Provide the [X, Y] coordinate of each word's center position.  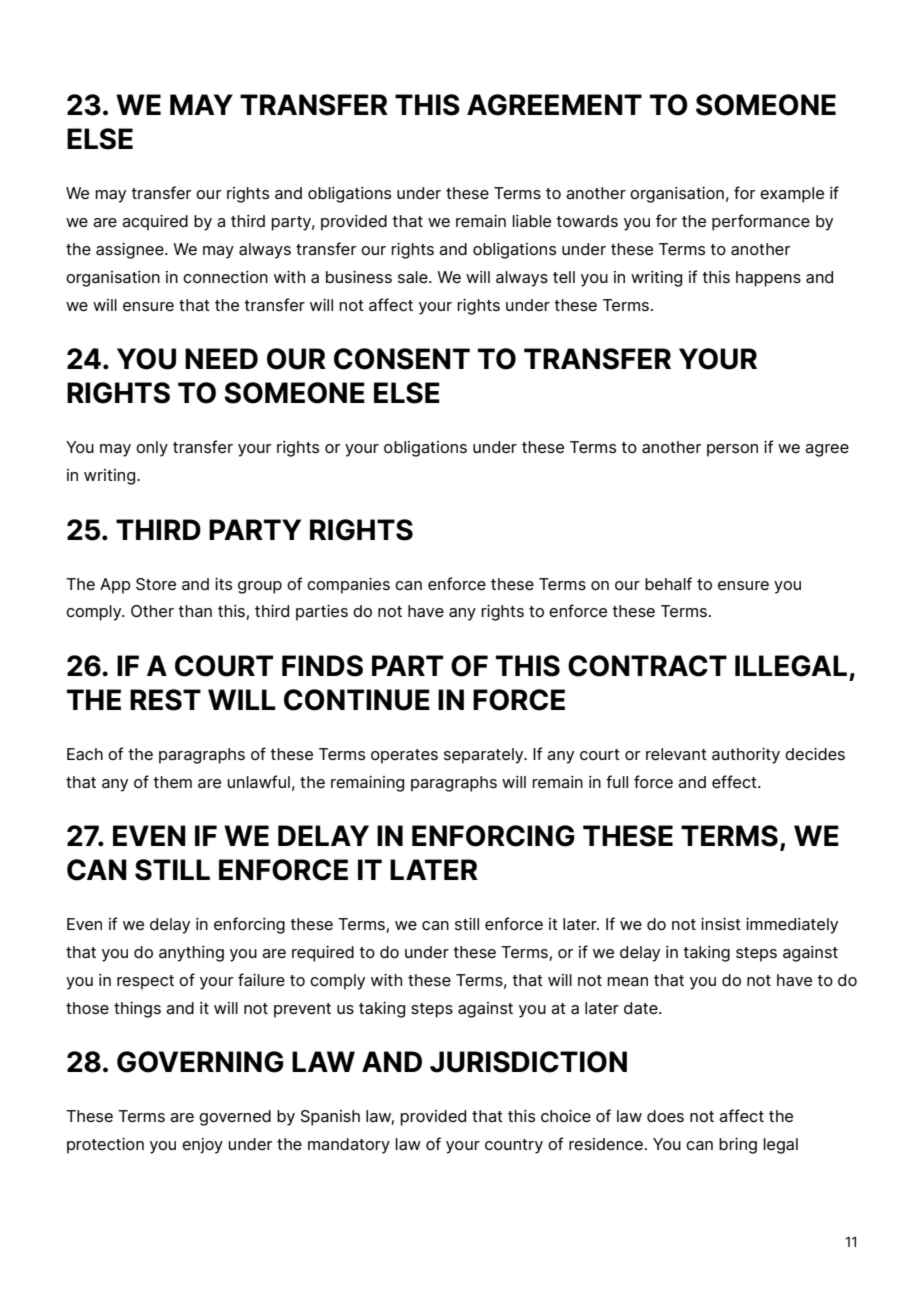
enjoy [202, 1146]
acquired [155, 223]
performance [761, 222]
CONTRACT [647, 666]
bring [738, 1146]
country [514, 1146]
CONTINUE [357, 700]
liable [531, 221]
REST [165, 700]
